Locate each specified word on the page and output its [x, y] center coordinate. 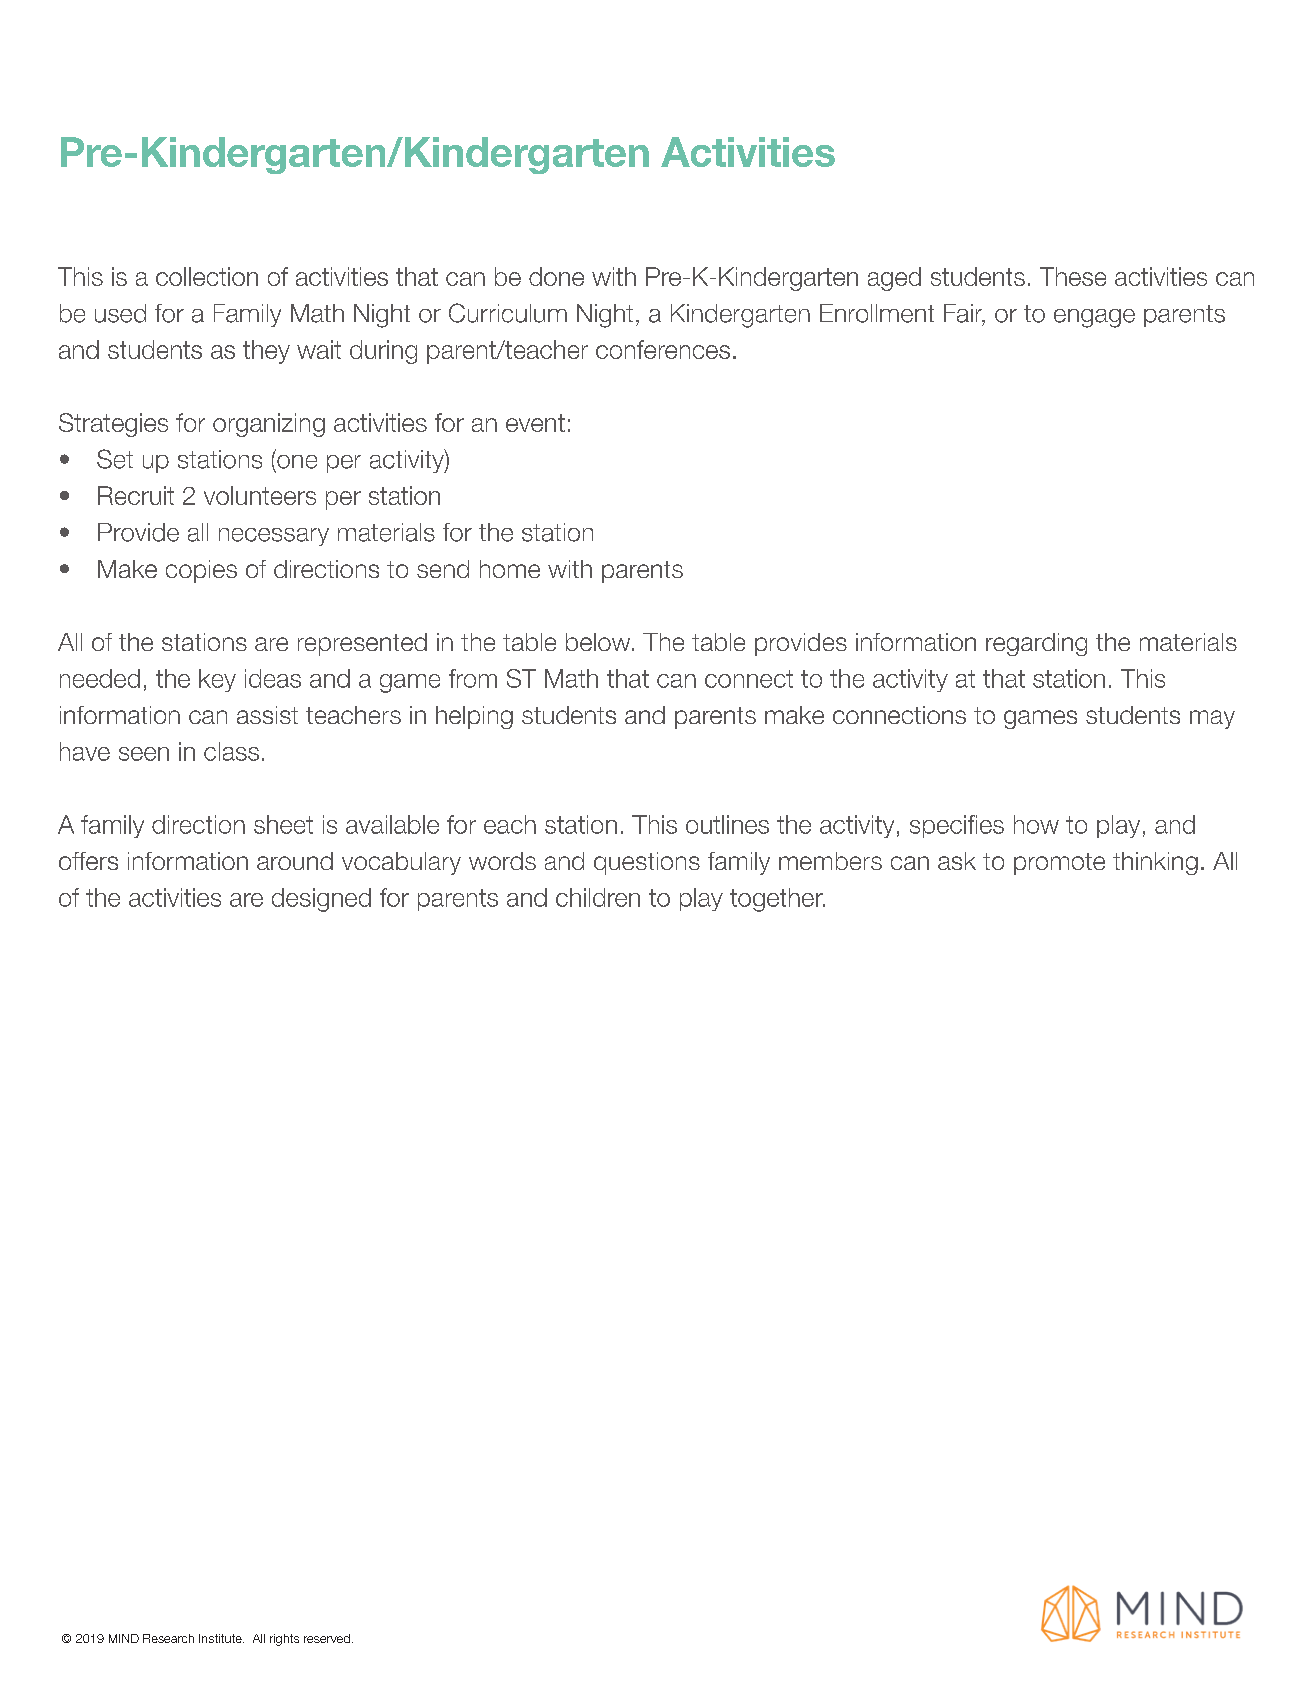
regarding [1036, 644]
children [598, 897]
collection [207, 276]
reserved [327, 1638]
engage [1094, 318]
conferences [663, 349]
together [777, 900]
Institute [221, 1638]
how [1036, 824]
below [599, 642]
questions [647, 863]
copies [201, 571]
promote [1059, 864]
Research [168, 1638]
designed [321, 900]
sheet [283, 824]
